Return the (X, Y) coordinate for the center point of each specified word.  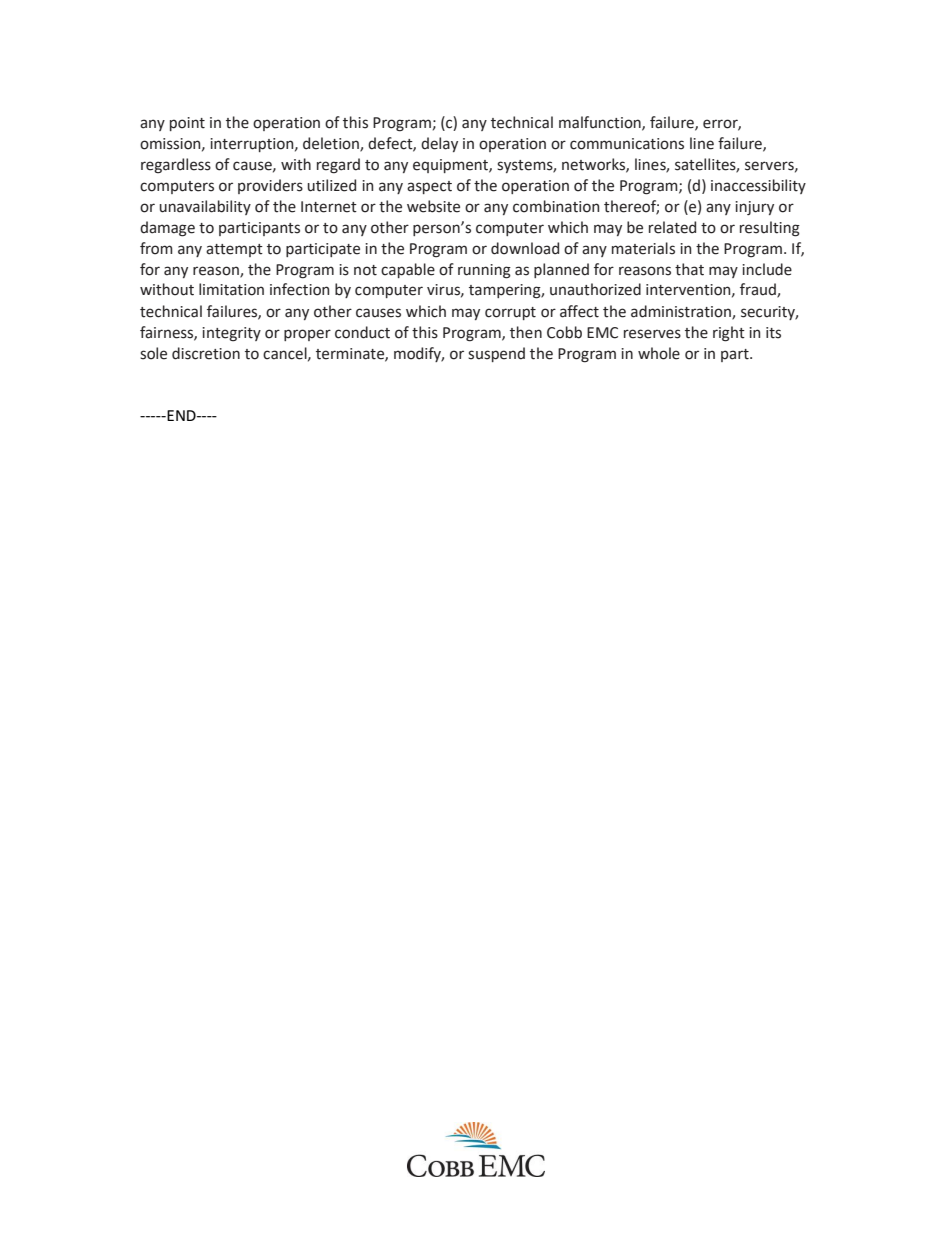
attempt (234, 250)
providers (270, 186)
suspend (496, 354)
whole (659, 353)
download (525, 248)
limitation (231, 289)
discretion (206, 353)
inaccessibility (758, 186)
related (672, 227)
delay (439, 144)
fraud (759, 290)
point (187, 124)
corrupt (510, 313)
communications (627, 144)
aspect (429, 187)
